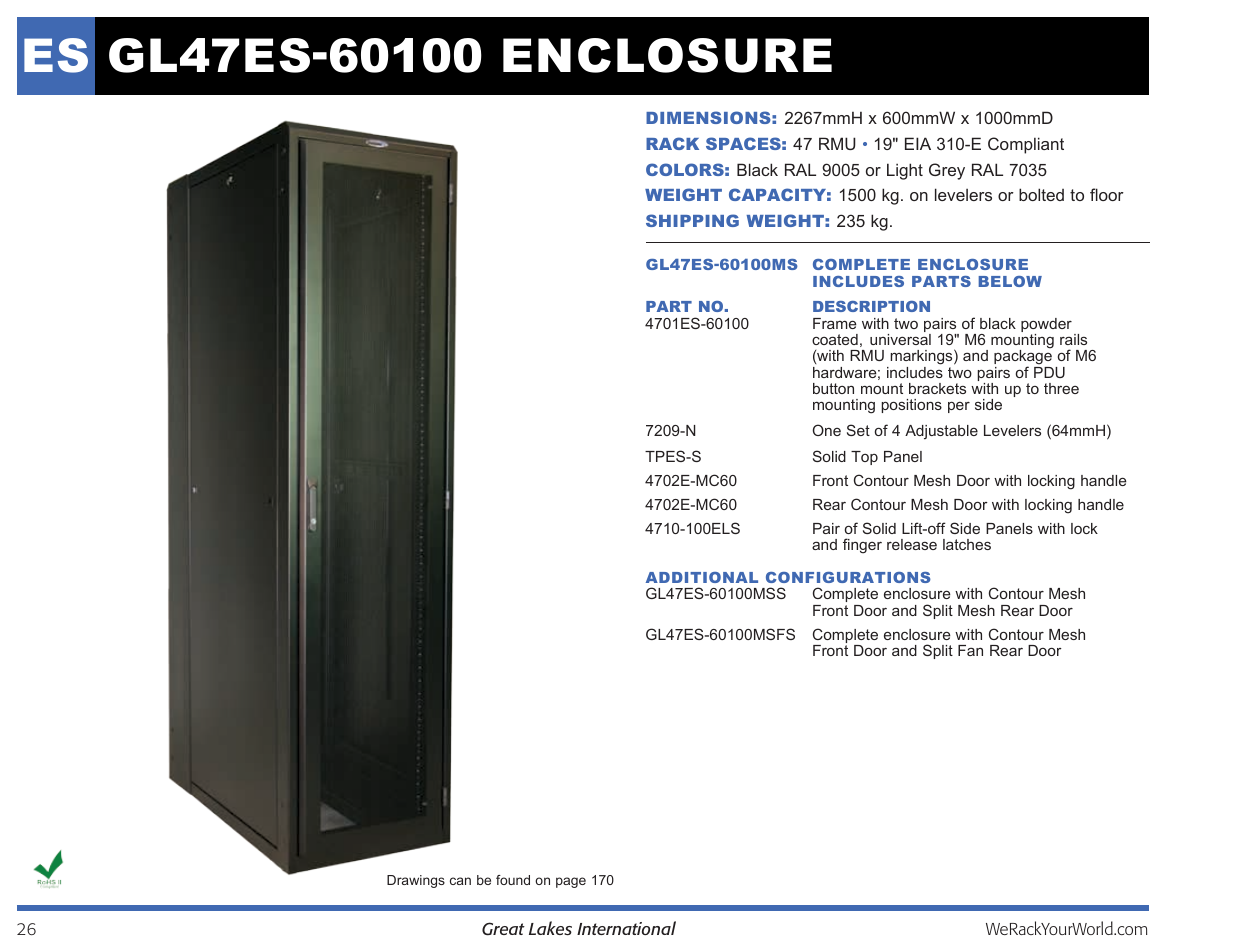  What do you see at coordinates (503, 929) in the screenshot?
I see `Great` at bounding box center [503, 929].
